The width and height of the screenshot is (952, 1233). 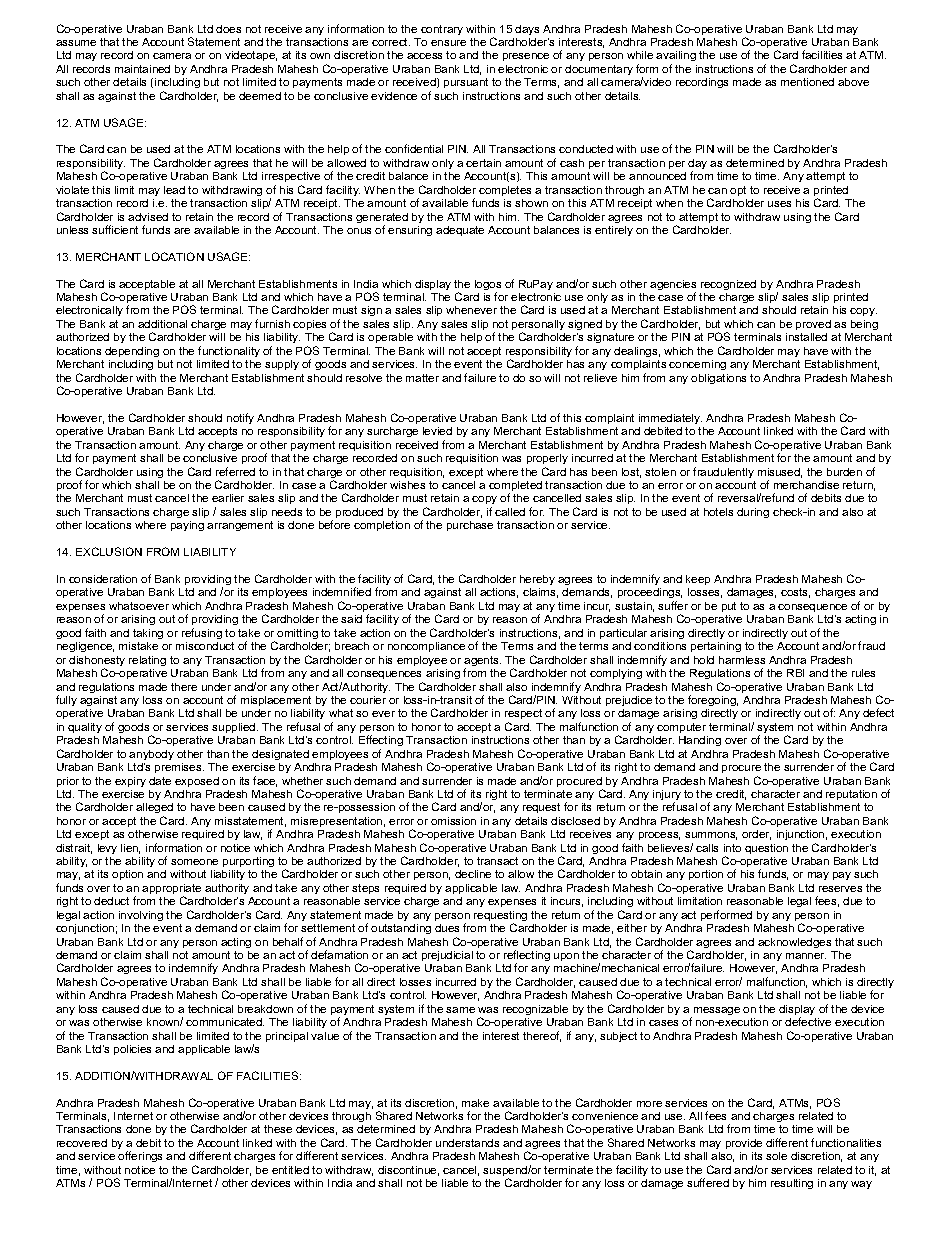 I want to click on paying, so click(x=187, y=526).
